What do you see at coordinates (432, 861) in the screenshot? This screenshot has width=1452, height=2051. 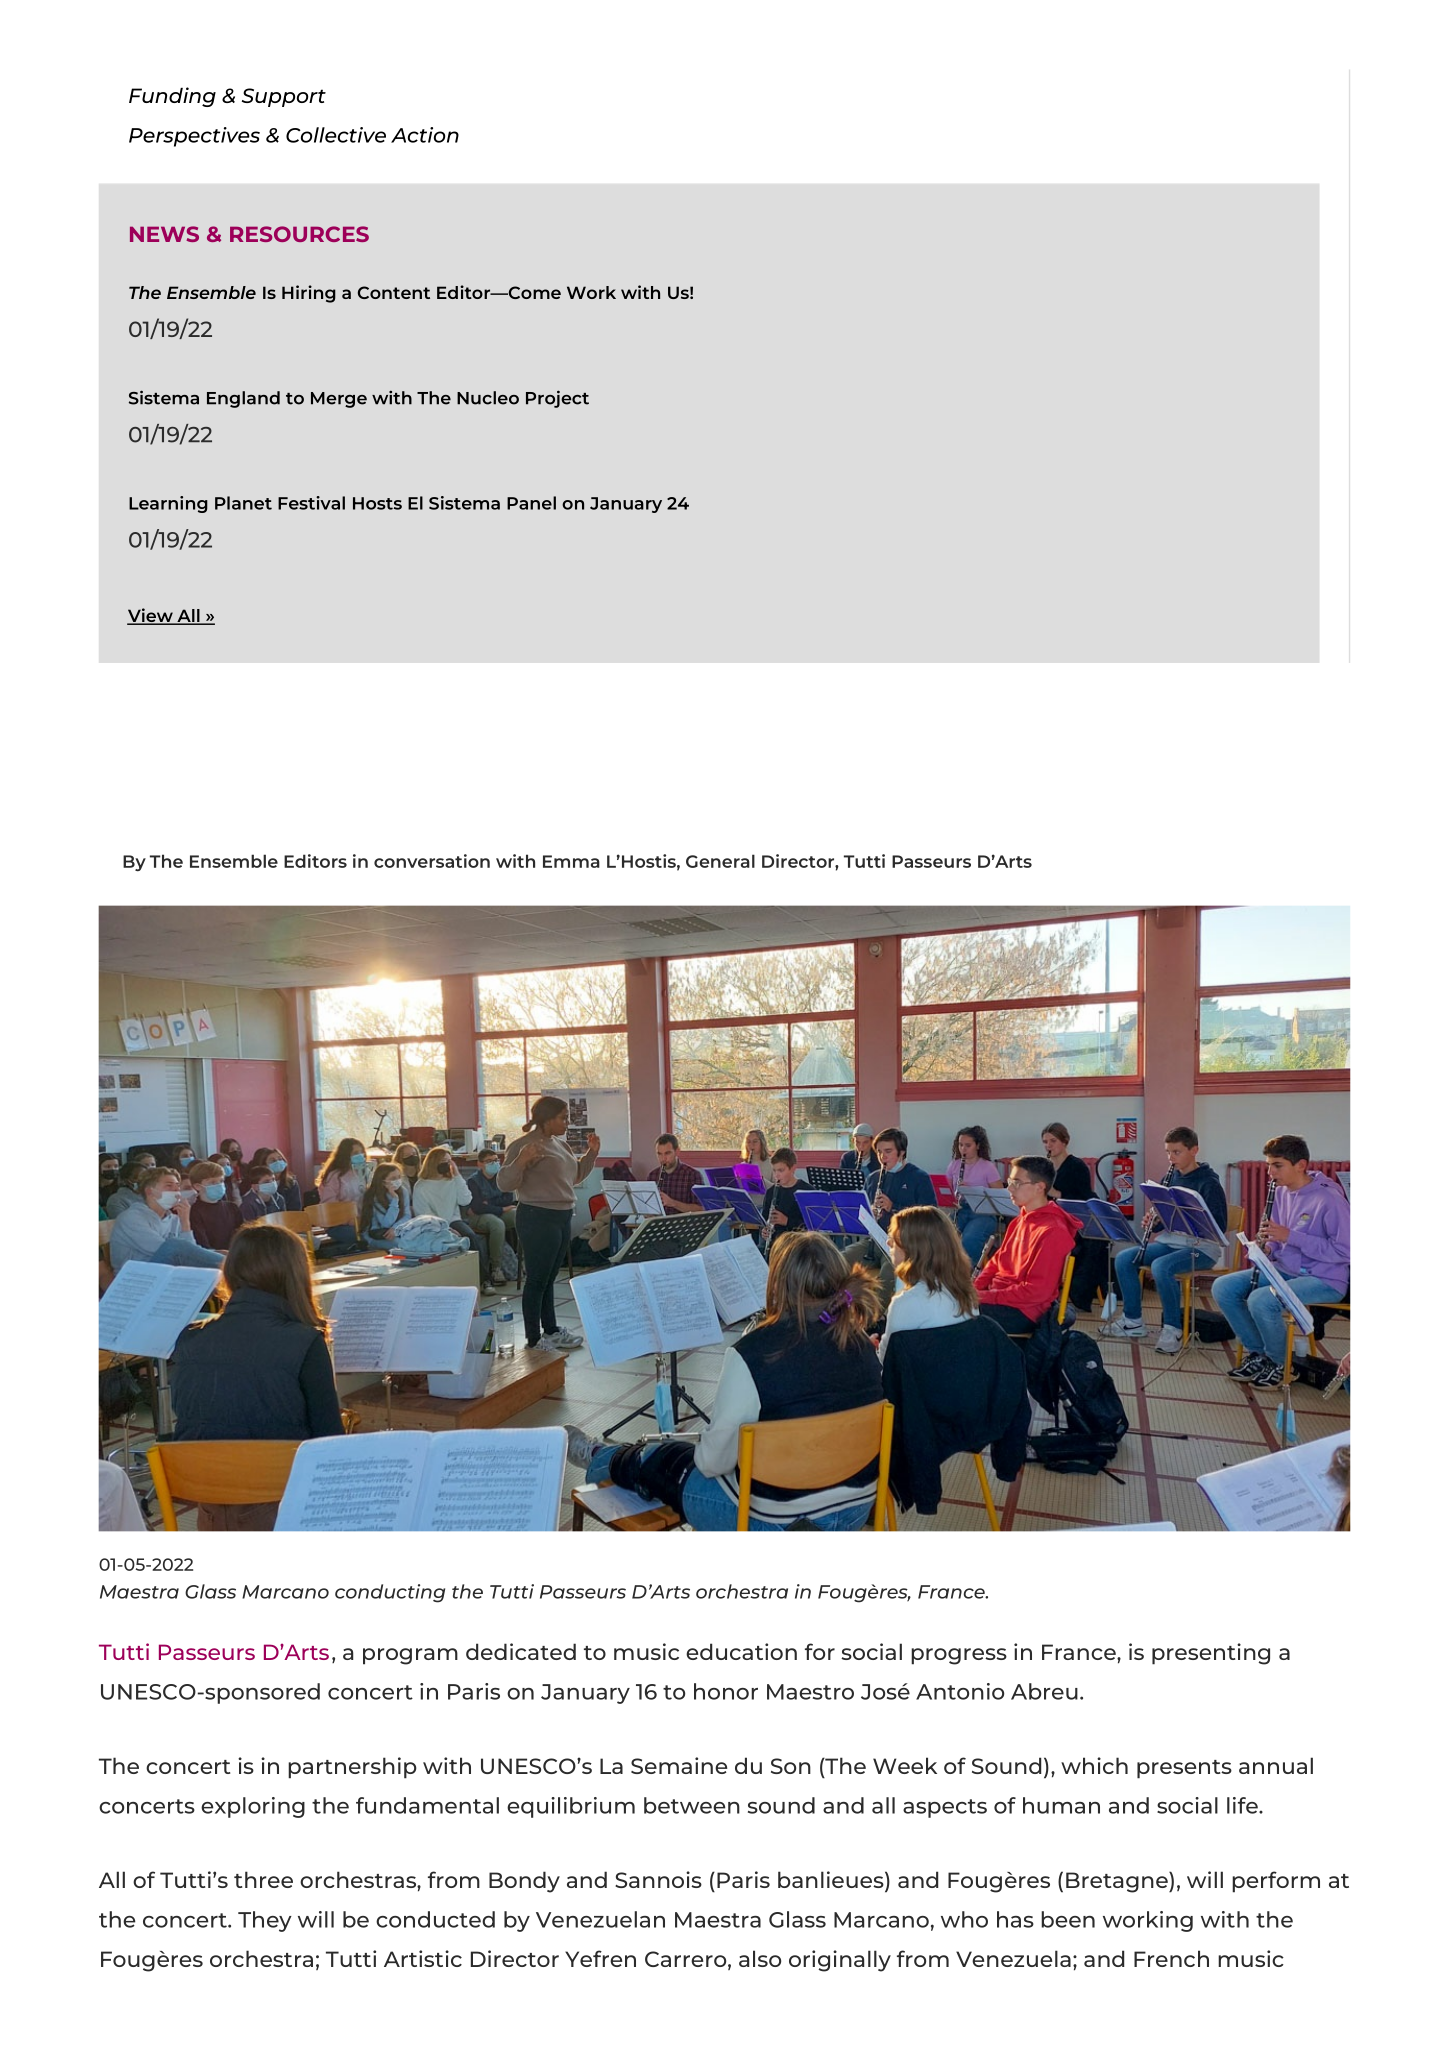 I see `conversation` at bounding box center [432, 861].
